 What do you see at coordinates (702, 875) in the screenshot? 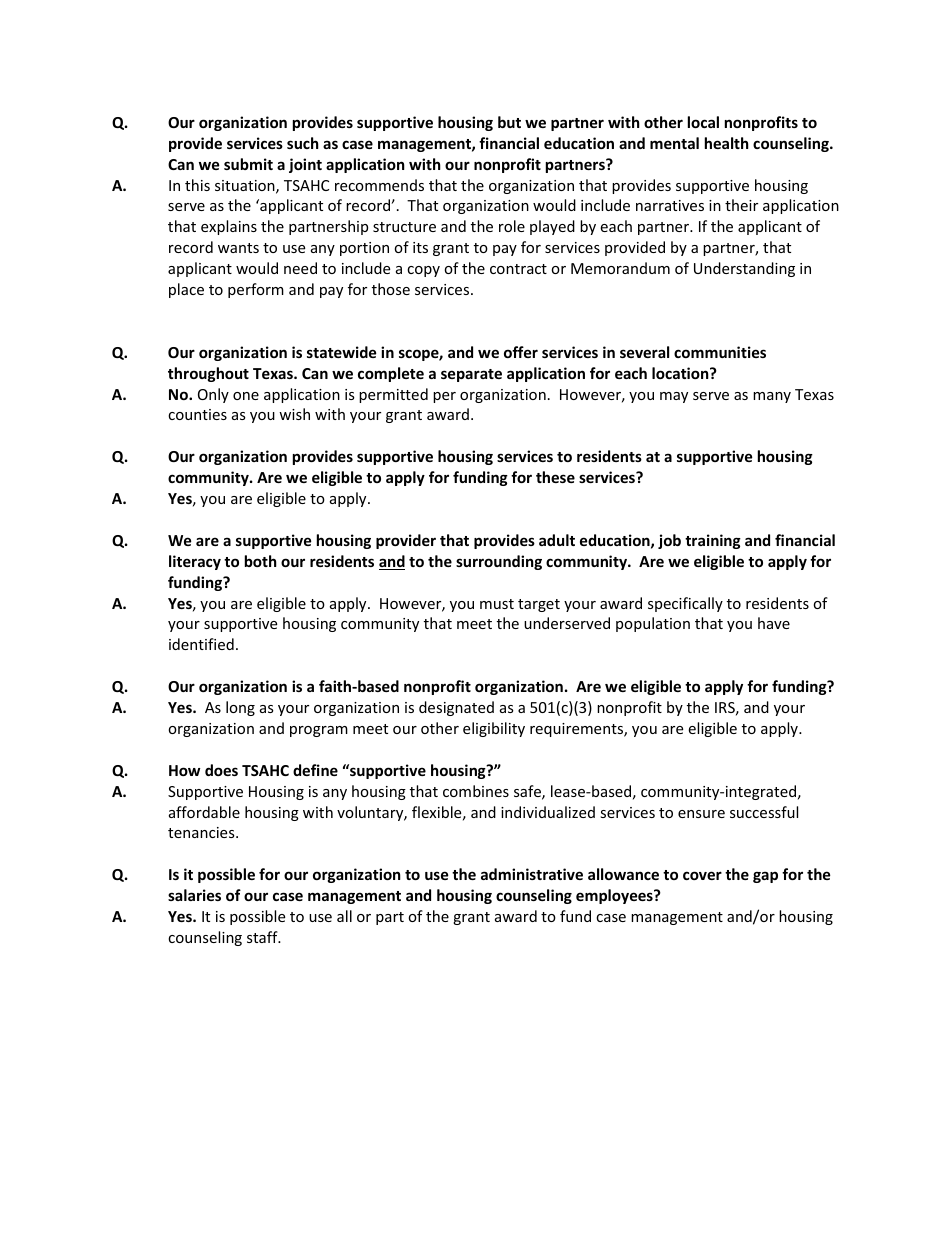
I see `cover` at bounding box center [702, 875].
